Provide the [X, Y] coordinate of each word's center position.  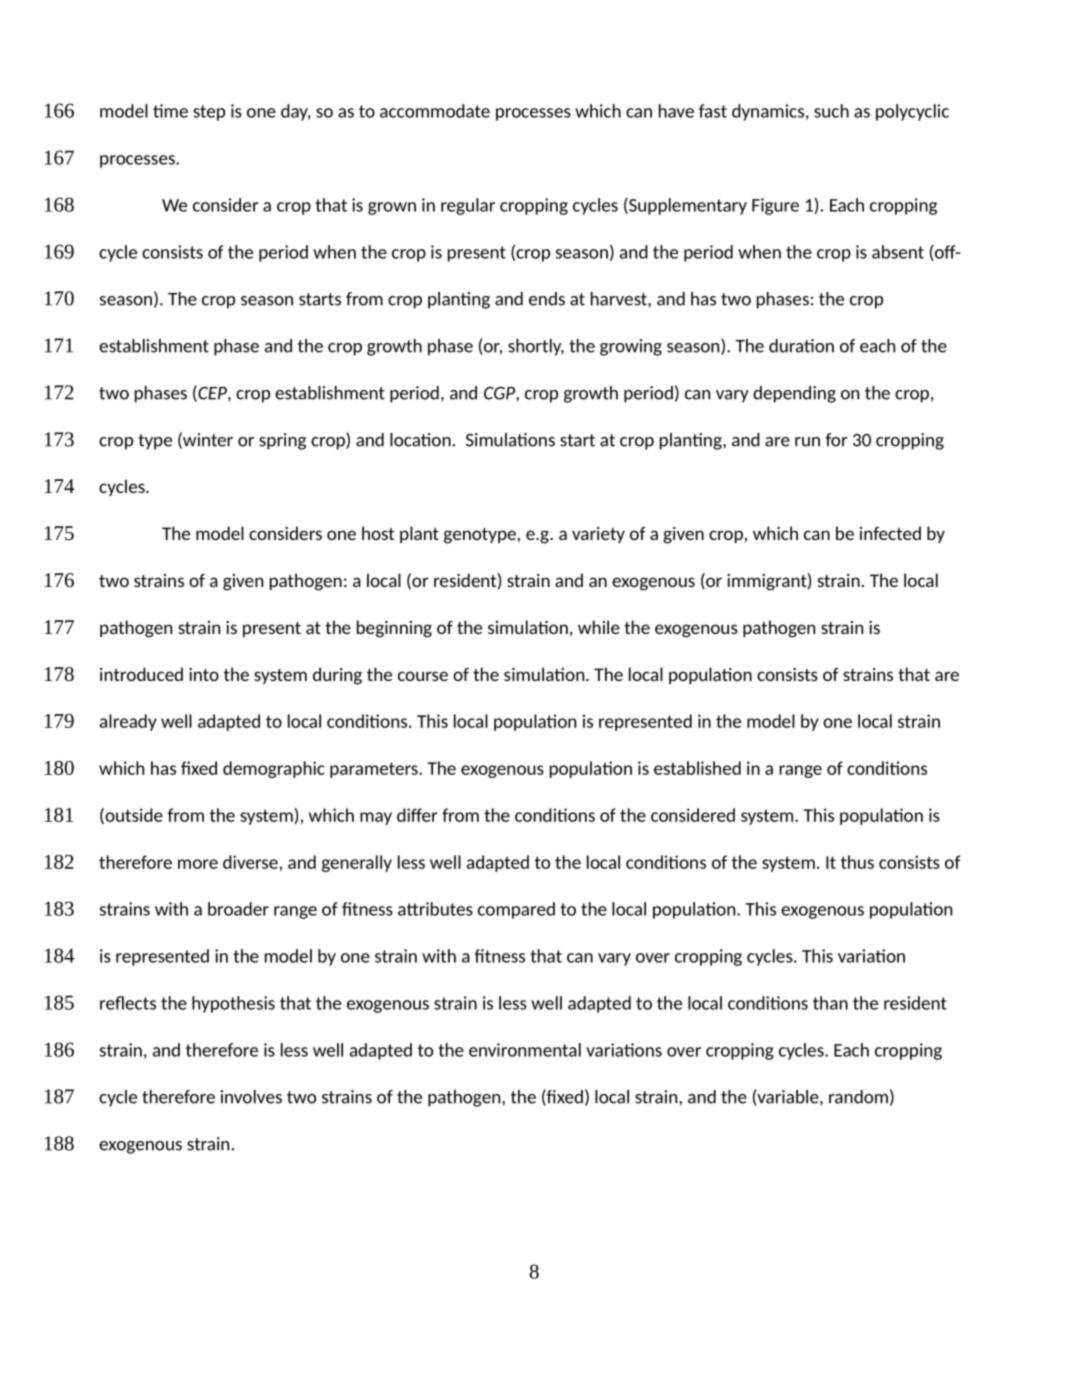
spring [282, 441]
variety [598, 535]
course [423, 676]
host [378, 533]
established [697, 768]
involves [251, 1097]
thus [857, 862]
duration [801, 346]
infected [890, 533]
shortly [536, 347]
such [831, 111]
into [204, 674]
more [198, 864]
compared [516, 910]
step [209, 113]
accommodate [435, 111]
